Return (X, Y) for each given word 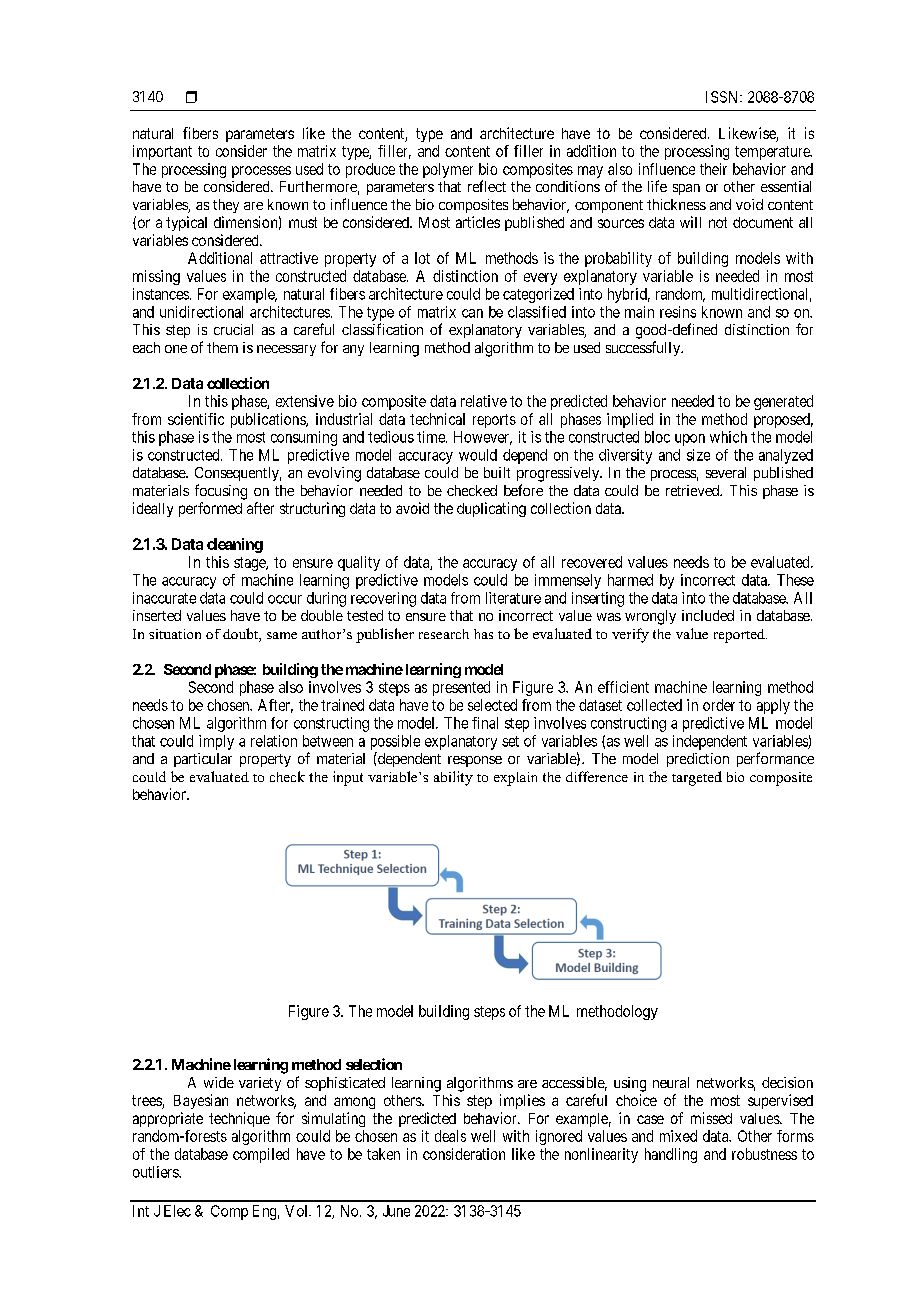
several (726, 472)
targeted (697, 778)
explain (515, 779)
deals (450, 1136)
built (497, 472)
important (162, 152)
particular (203, 760)
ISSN (723, 97)
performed (210, 509)
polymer (448, 170)
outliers (156, 1172)
